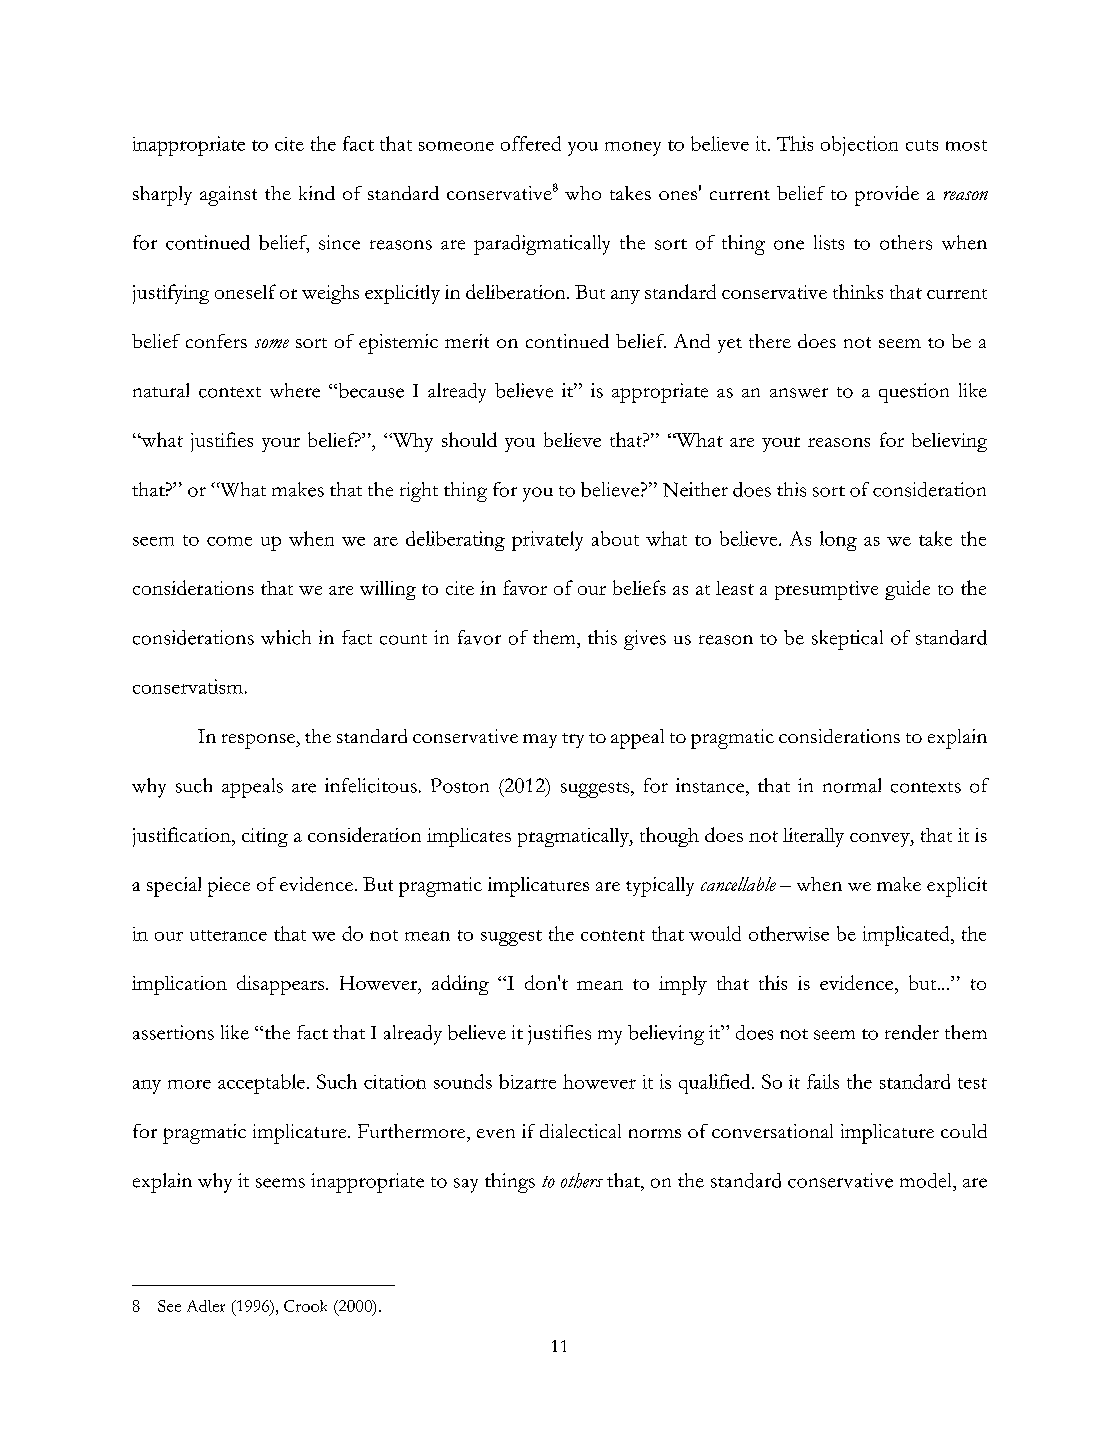 This screenshot has width=1119, height=1448. I want to click on Crook, so click(305, 1306).
